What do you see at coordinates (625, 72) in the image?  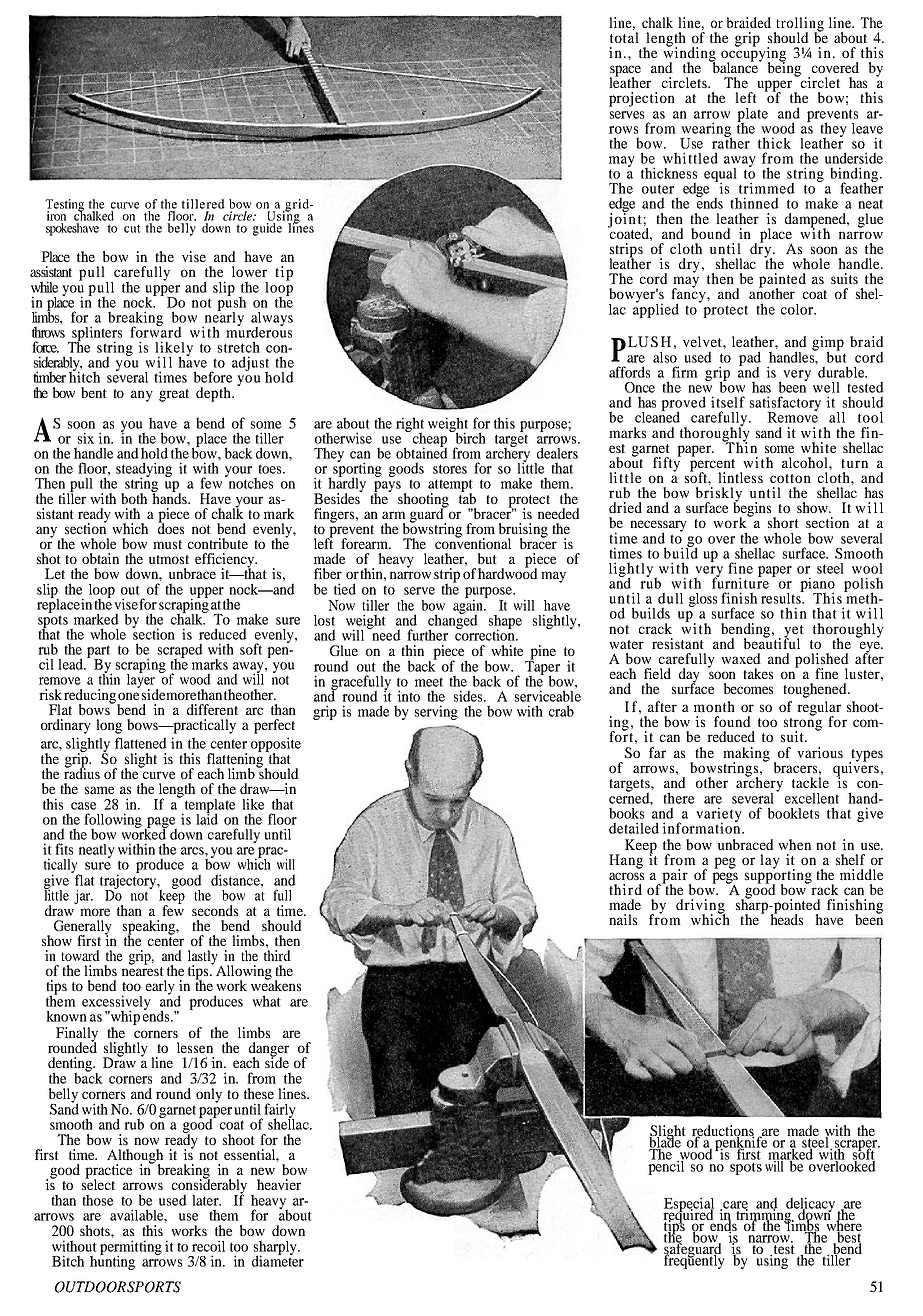 I see `space` at bounding box center [625, 72].
